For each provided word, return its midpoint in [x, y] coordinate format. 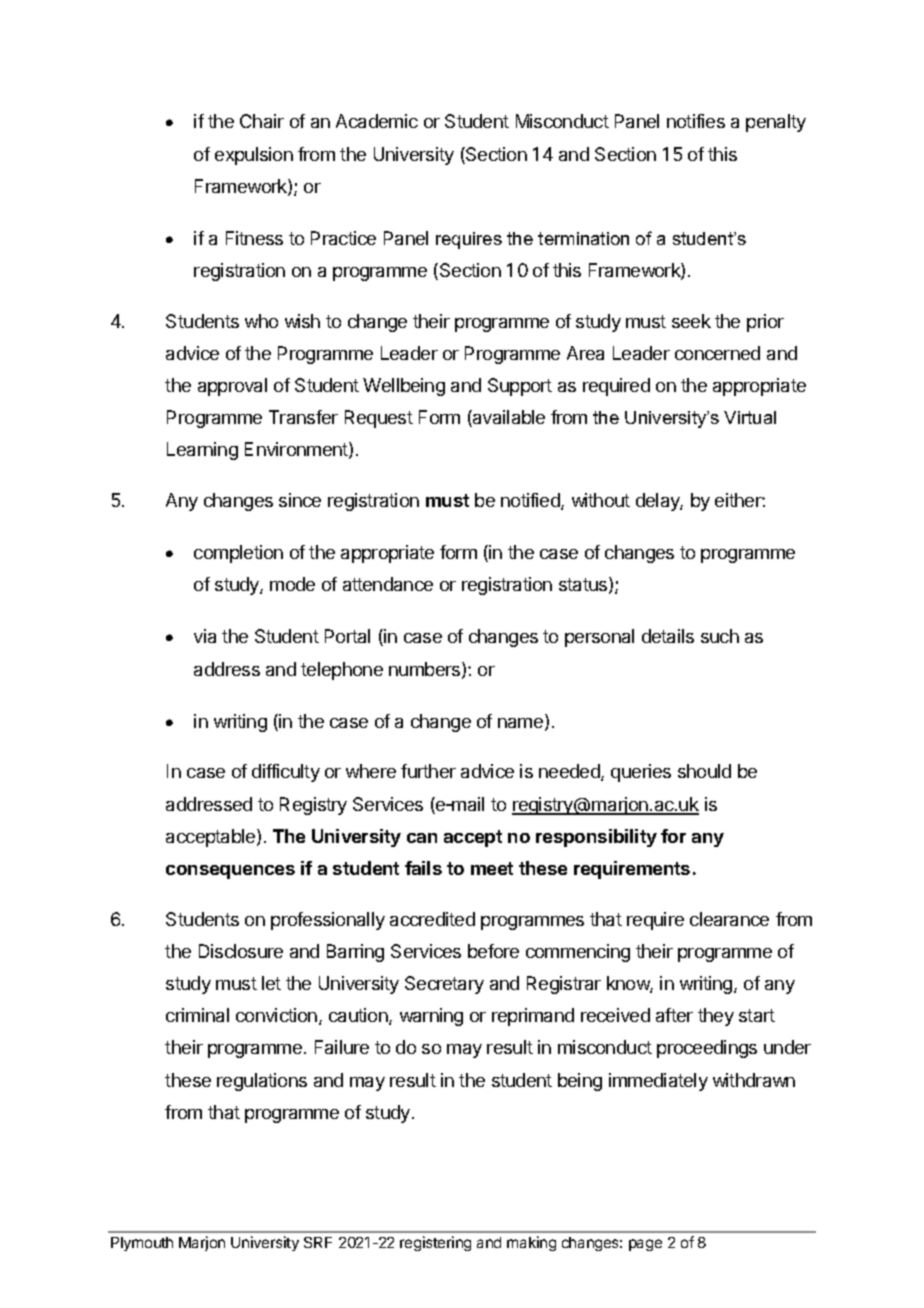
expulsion [254, 156]
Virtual [750, 417]
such [720, 636]
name [522, 724]
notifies [696, 121]
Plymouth [142, 1244]
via [205, 636]
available [508, 418]
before [493, 951]
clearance [729, 919]
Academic [377, 121]
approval [232, 387]
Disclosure [241, 951]
